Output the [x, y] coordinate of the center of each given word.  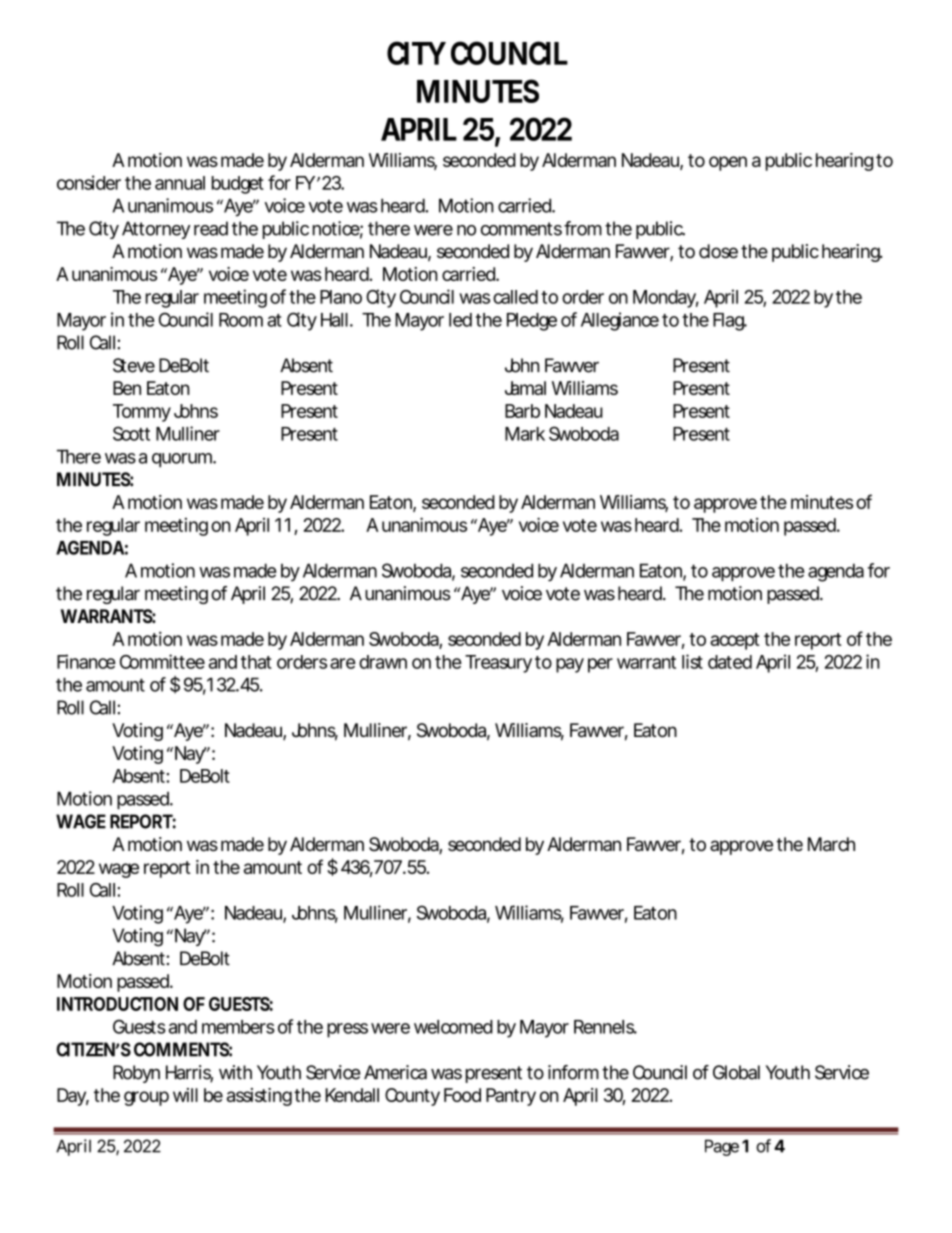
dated [730, 662]
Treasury [498, 664]
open [728, 163]
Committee [162, 661]
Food [462, 1095]
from [583, 228]
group [146, 1098]
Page [722, 1147]
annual [180, 183]
